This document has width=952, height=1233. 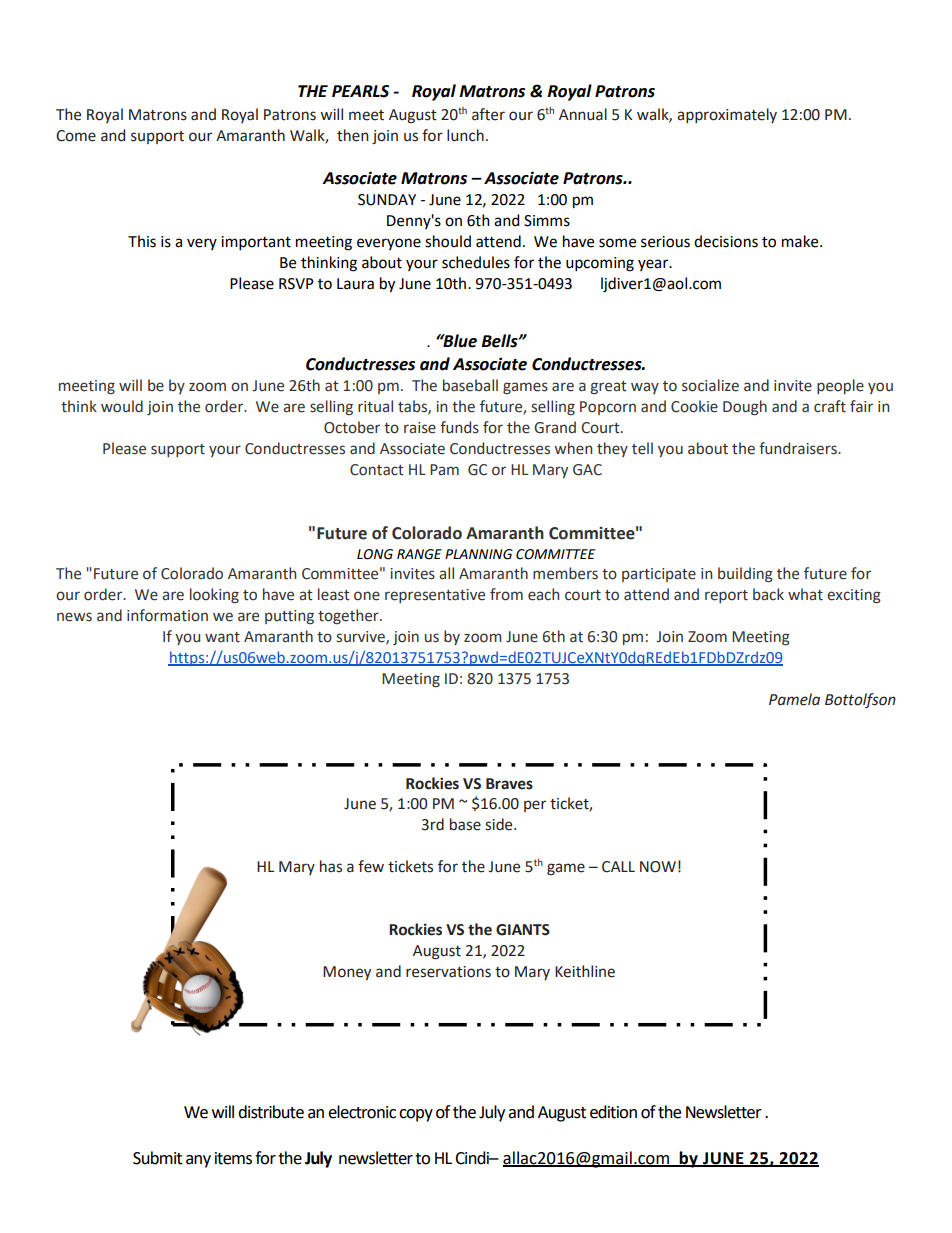 I want to click on edition, so click(x=613, y=1112).
